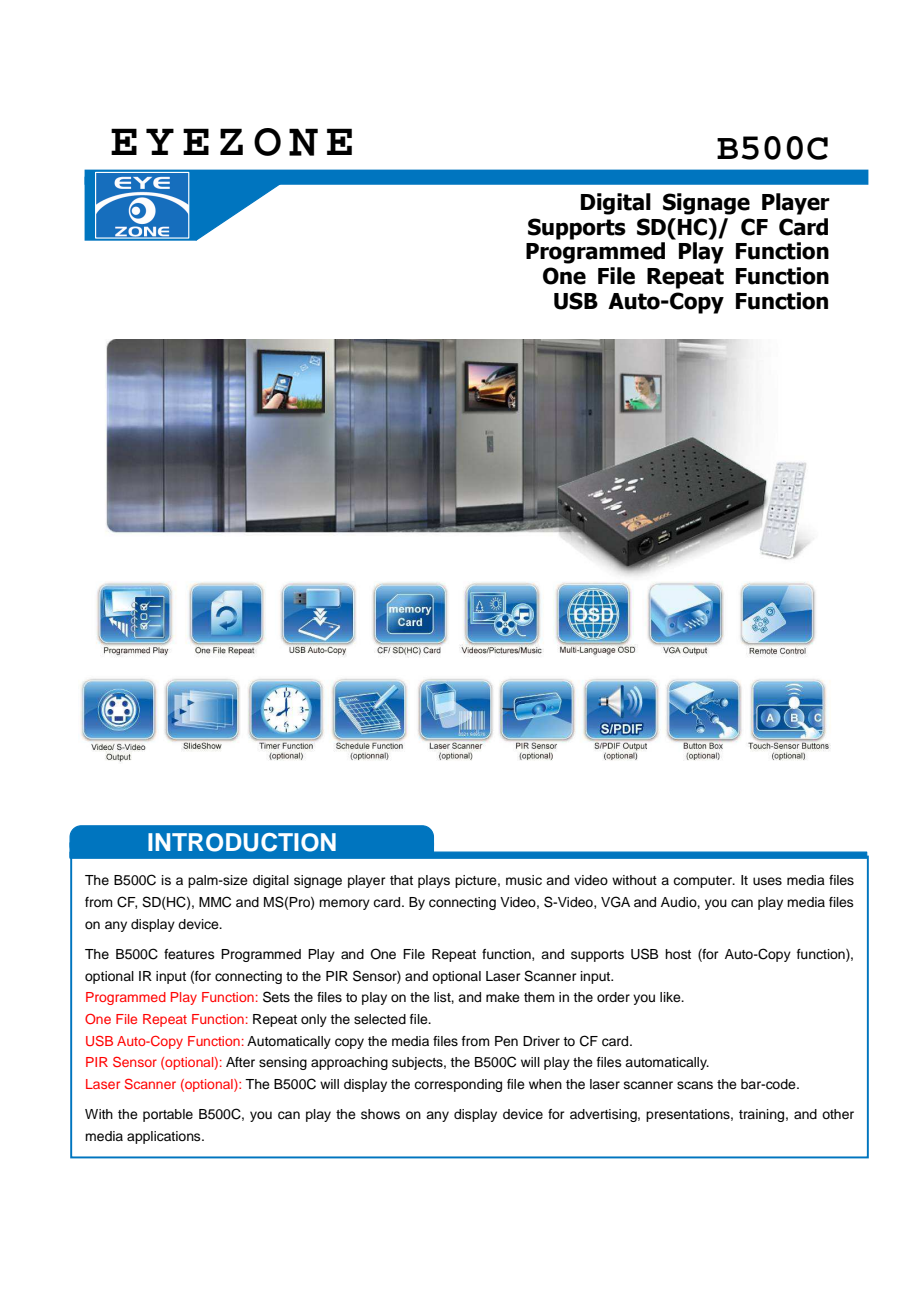  I want to click on MMC, so click(215, 902).
